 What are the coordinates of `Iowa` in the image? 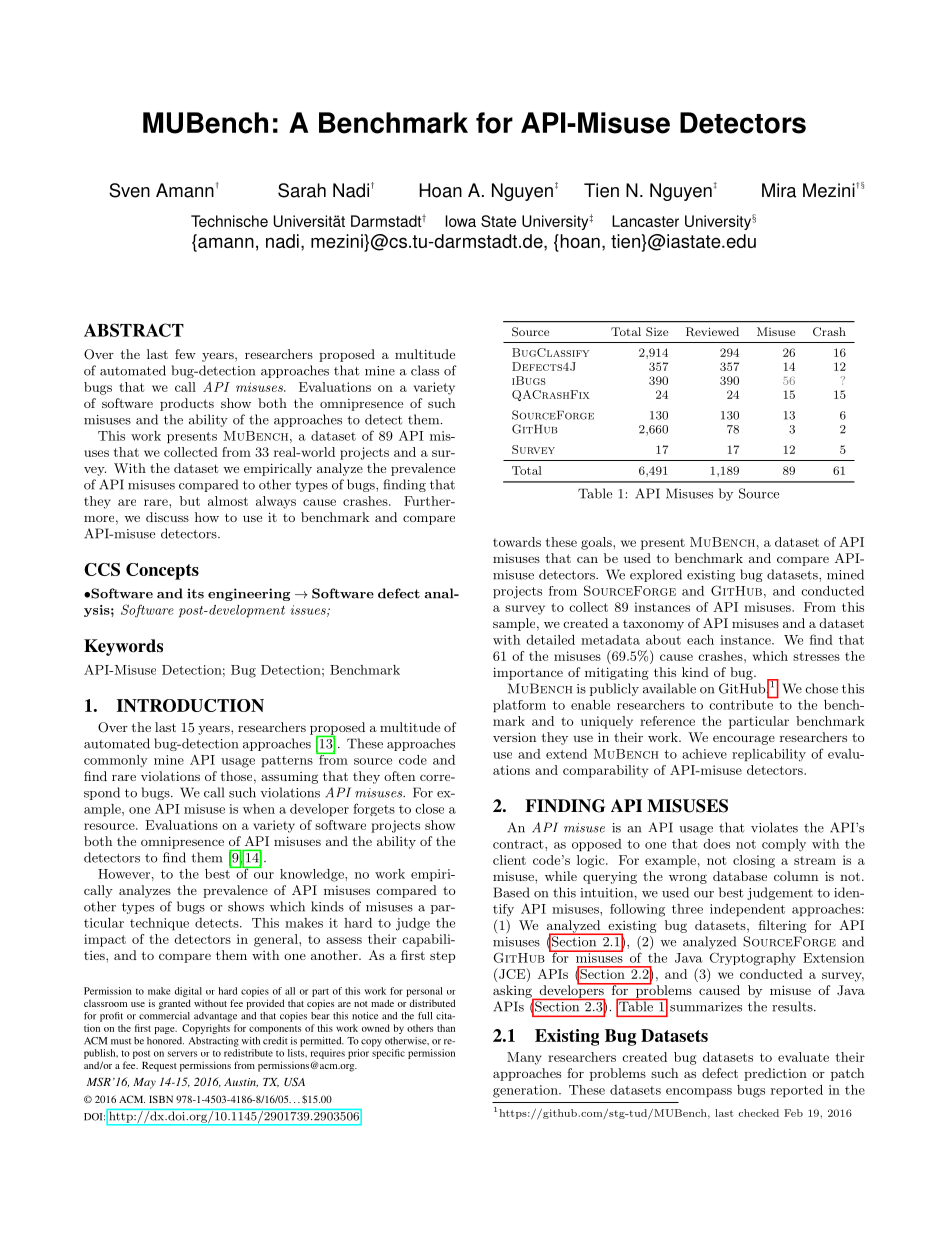 It's located at (460, 221).
